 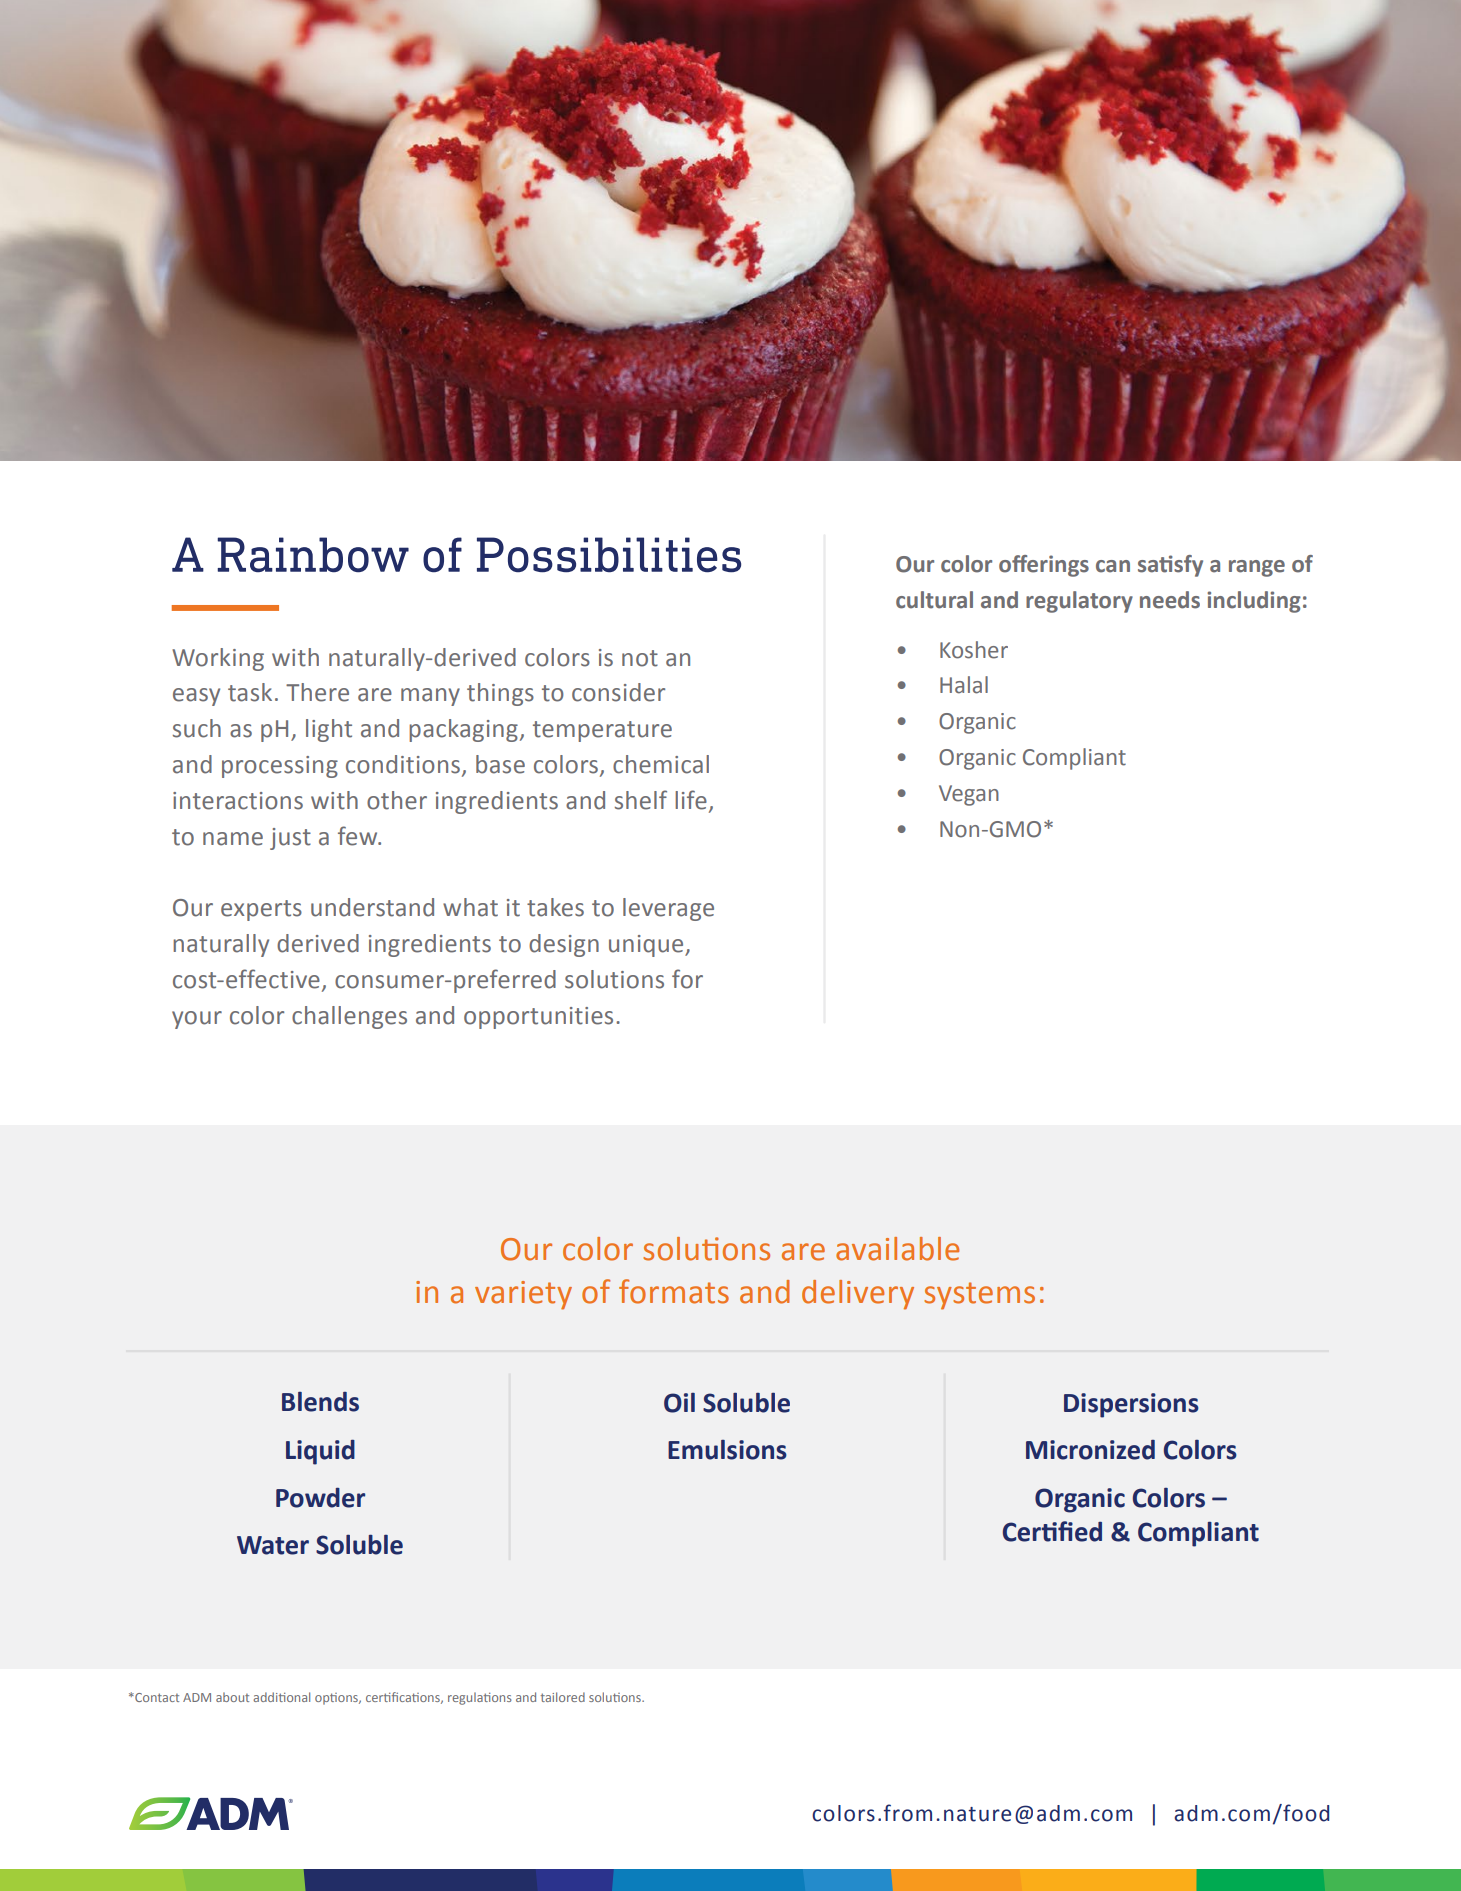 What do you see at coordinates (969, 795) in the page?
I see `Vegan` at bounding box center [969, 795].
